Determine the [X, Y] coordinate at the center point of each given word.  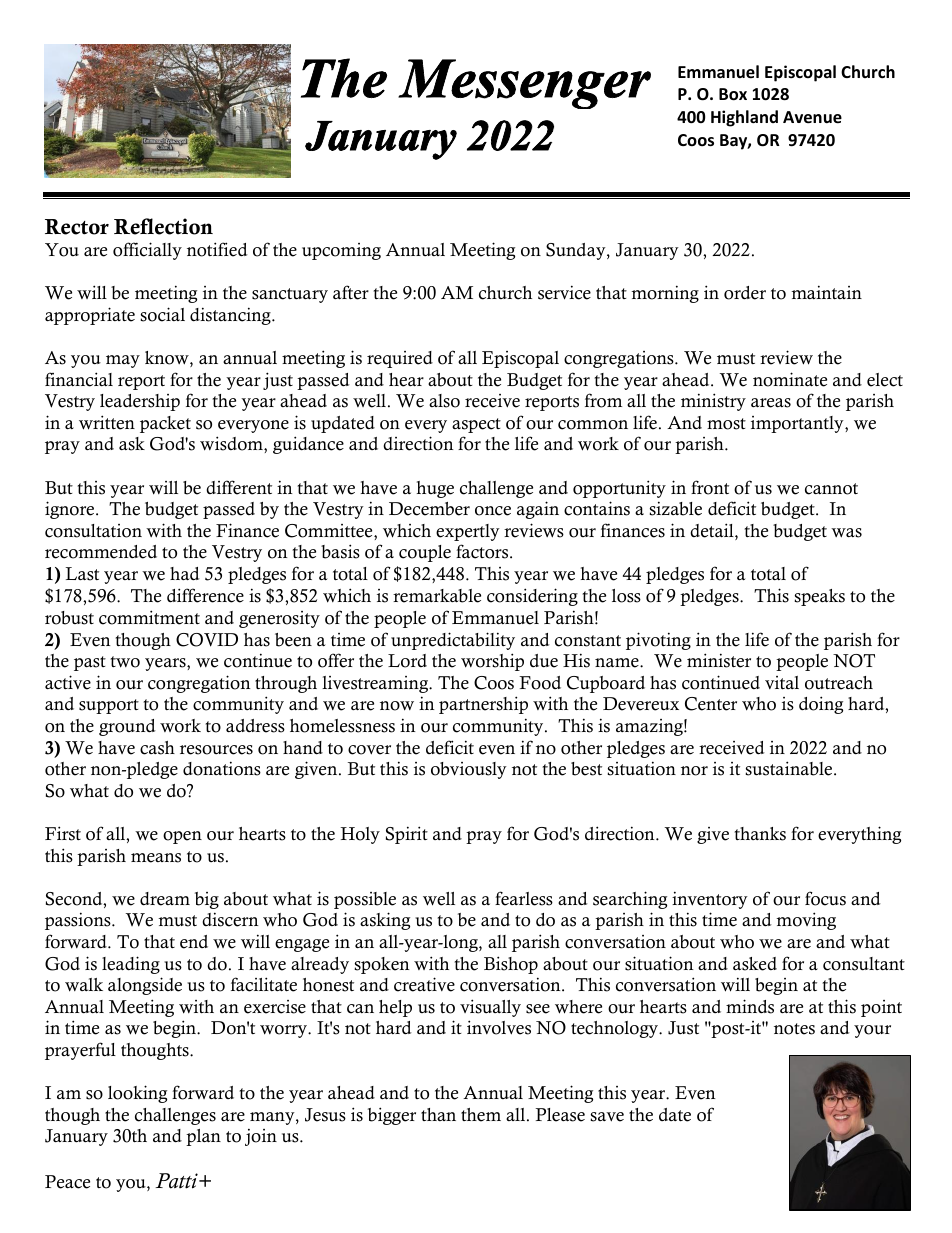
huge [435, 489]
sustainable [790, 768]
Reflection [163, 226]
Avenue [812, 117]
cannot [831, 489]
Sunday [577, 251]
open [182, 837]
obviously [469, 770]
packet [165, 424]
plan [203, 1137]
